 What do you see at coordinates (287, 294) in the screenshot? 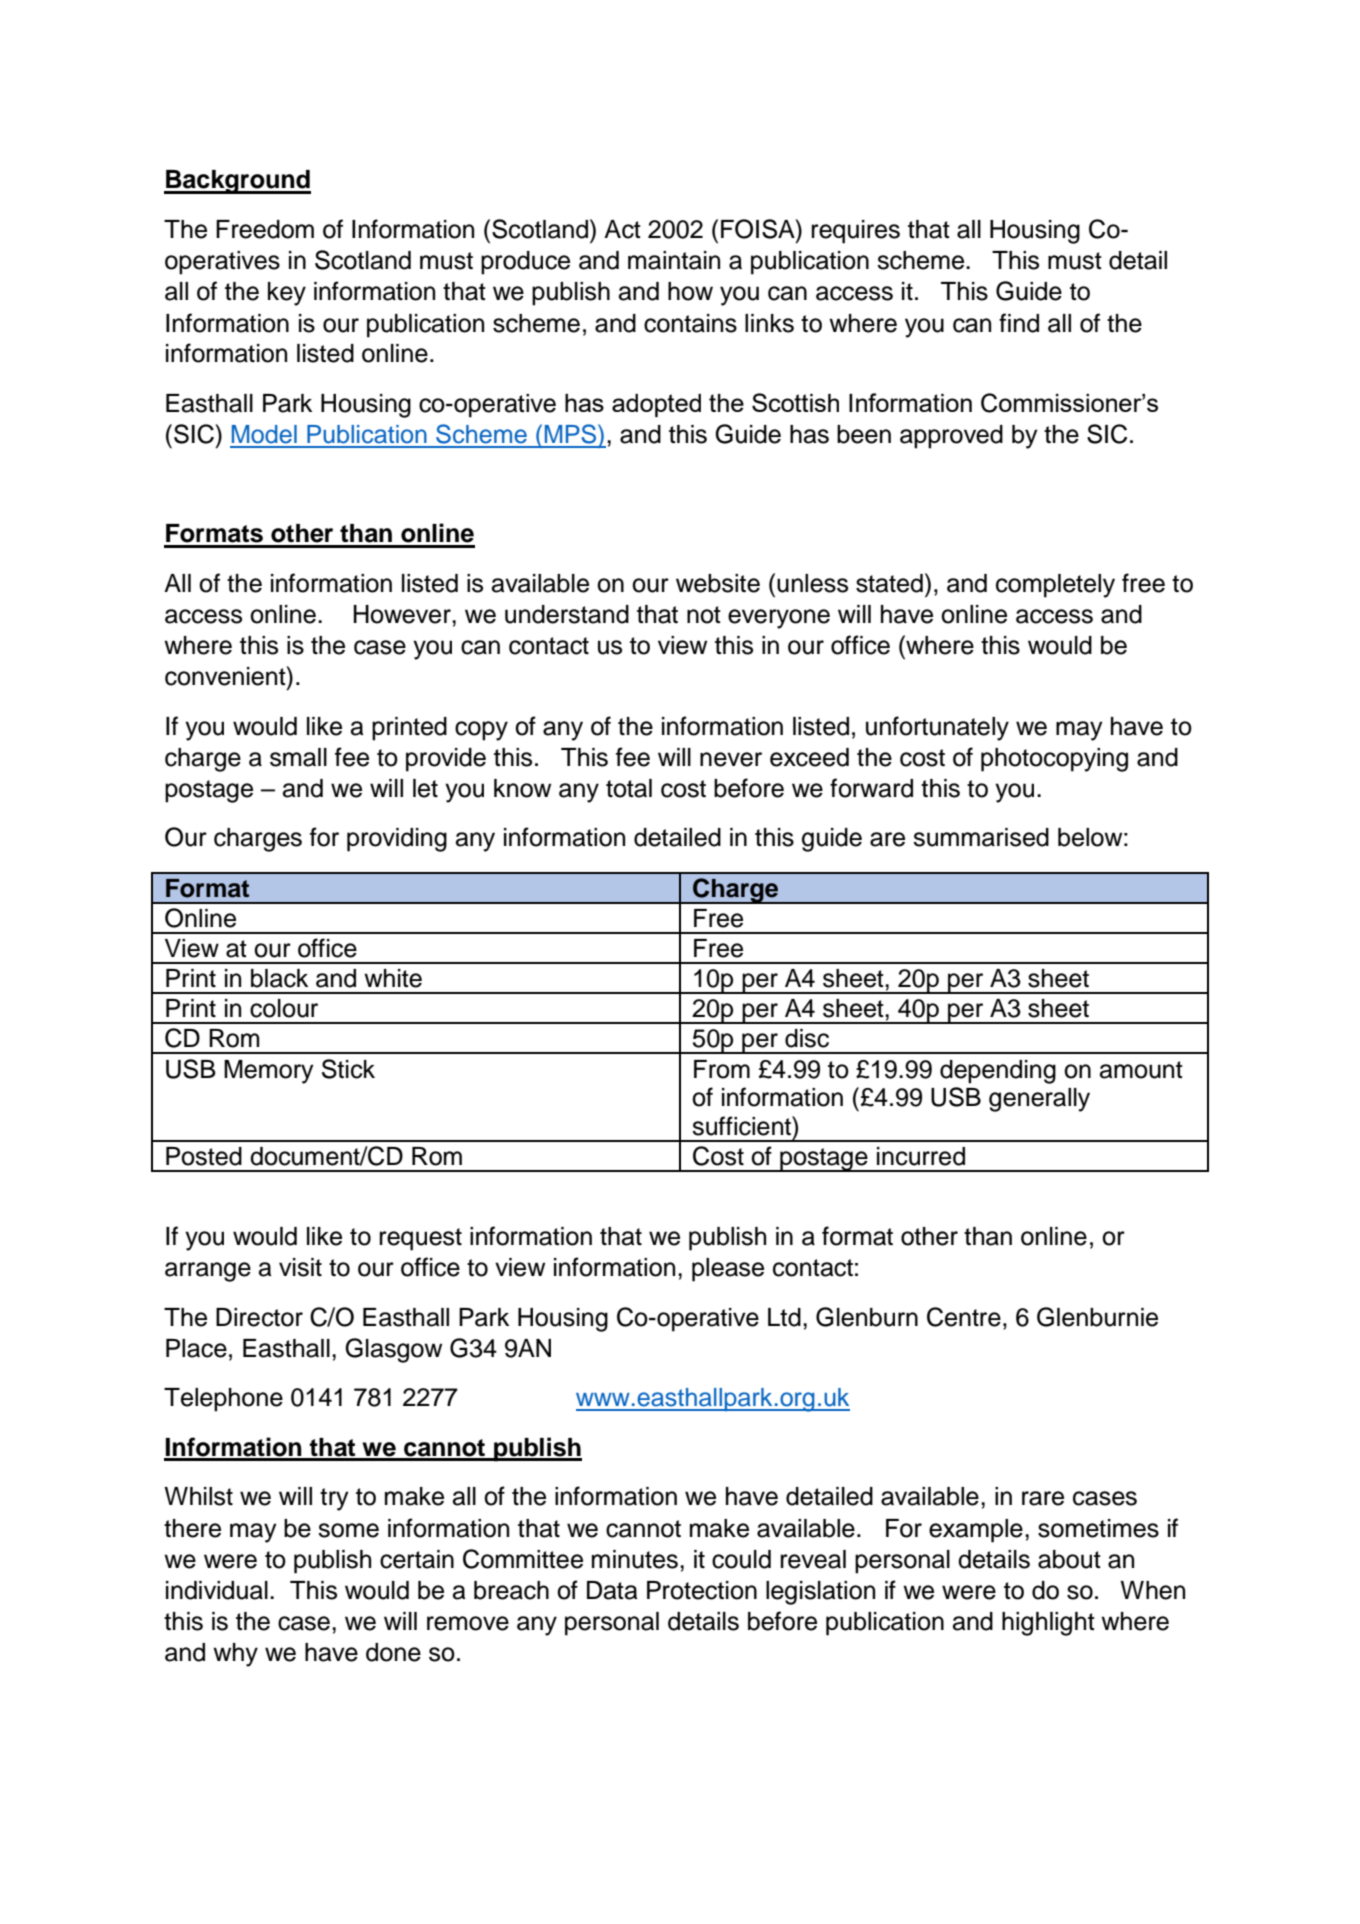
I see `key` at bounding box center [287, 294].
